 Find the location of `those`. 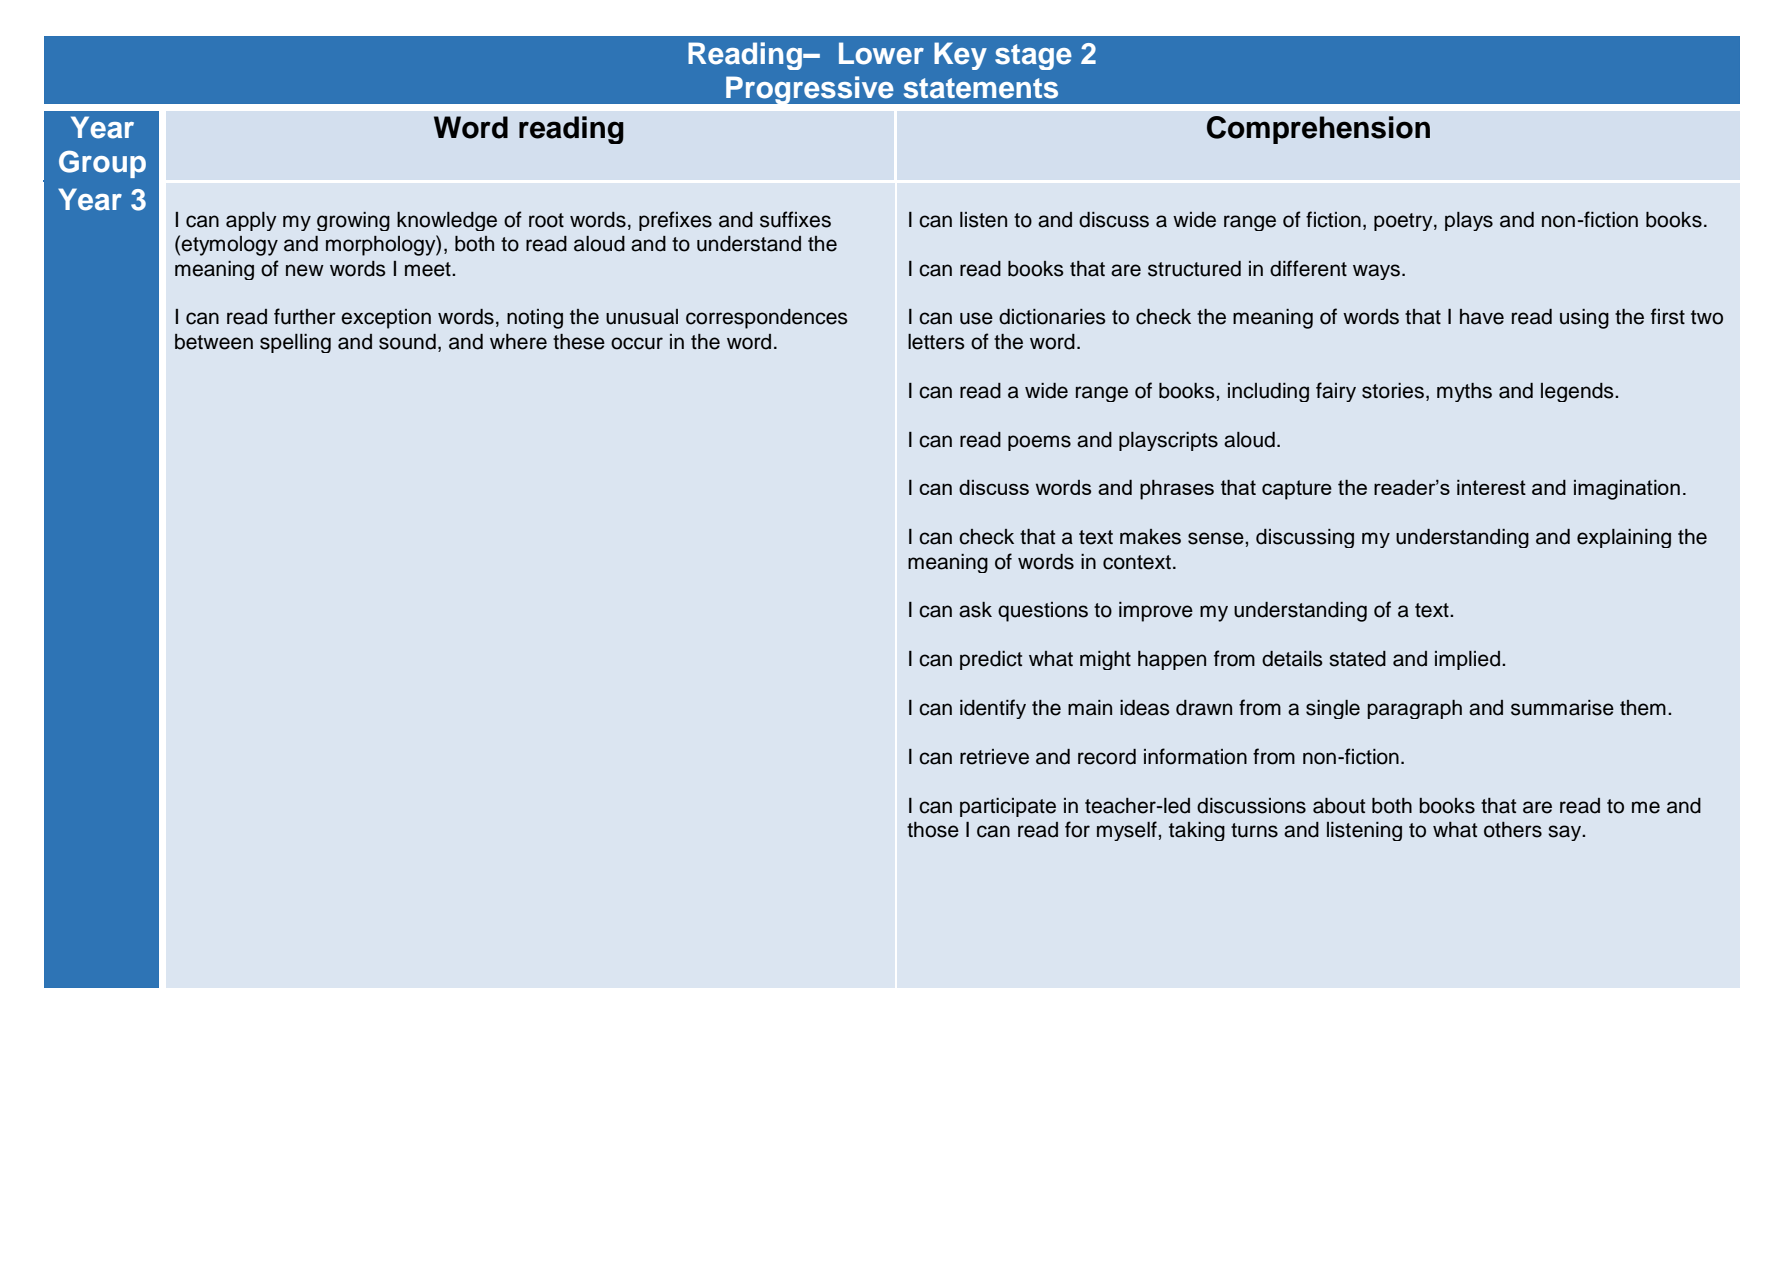

those is located at coordinates (933, 830).
